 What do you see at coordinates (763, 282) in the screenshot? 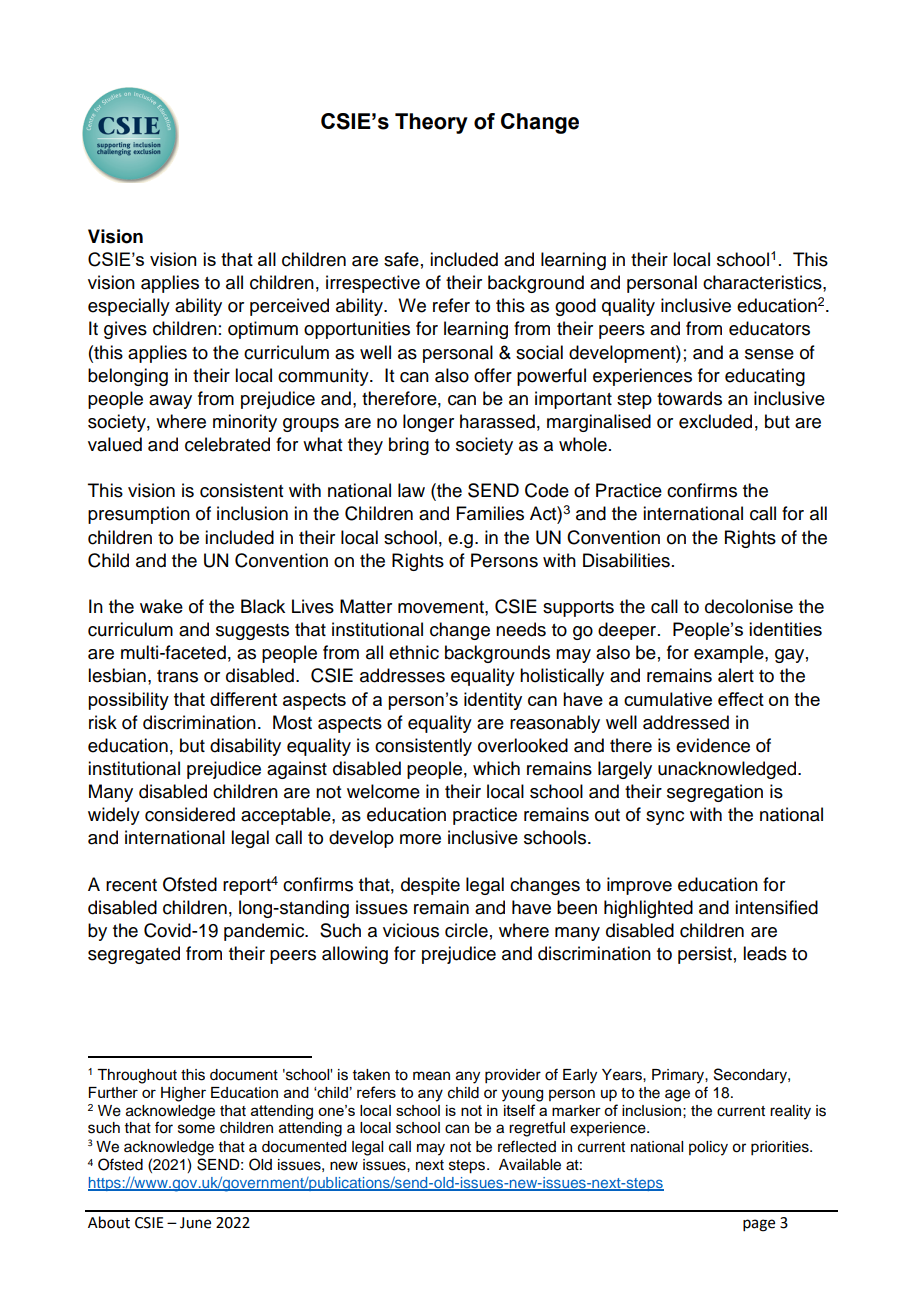
I see `characteristics` at bounding box center [763, 282].
